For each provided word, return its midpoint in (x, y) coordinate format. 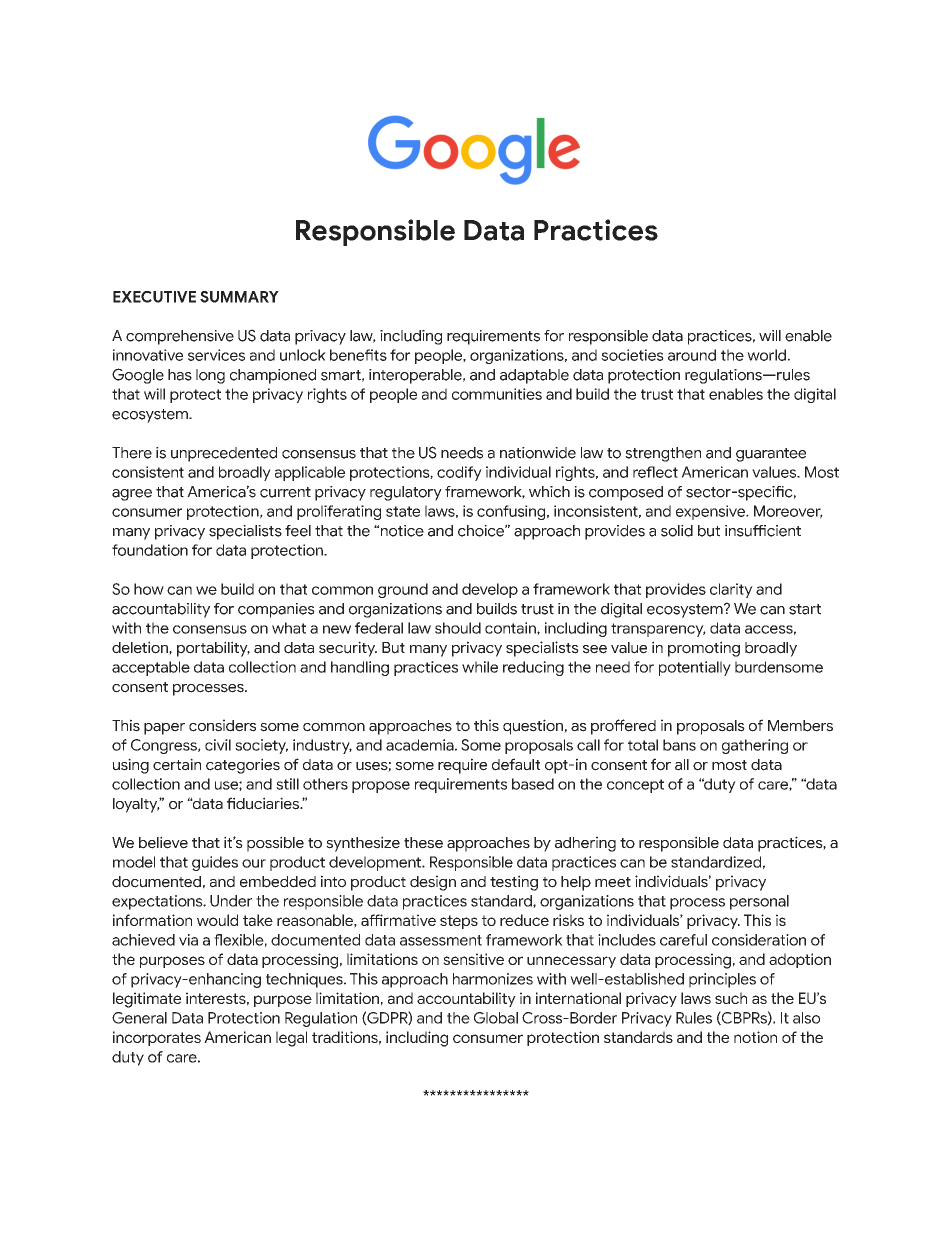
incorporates (157, 1038)
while (480, 667)
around (692, 355)
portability (213, 649)
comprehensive (180, 337)
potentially (695, 668)
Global (496, 1018)
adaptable (534, 376)
